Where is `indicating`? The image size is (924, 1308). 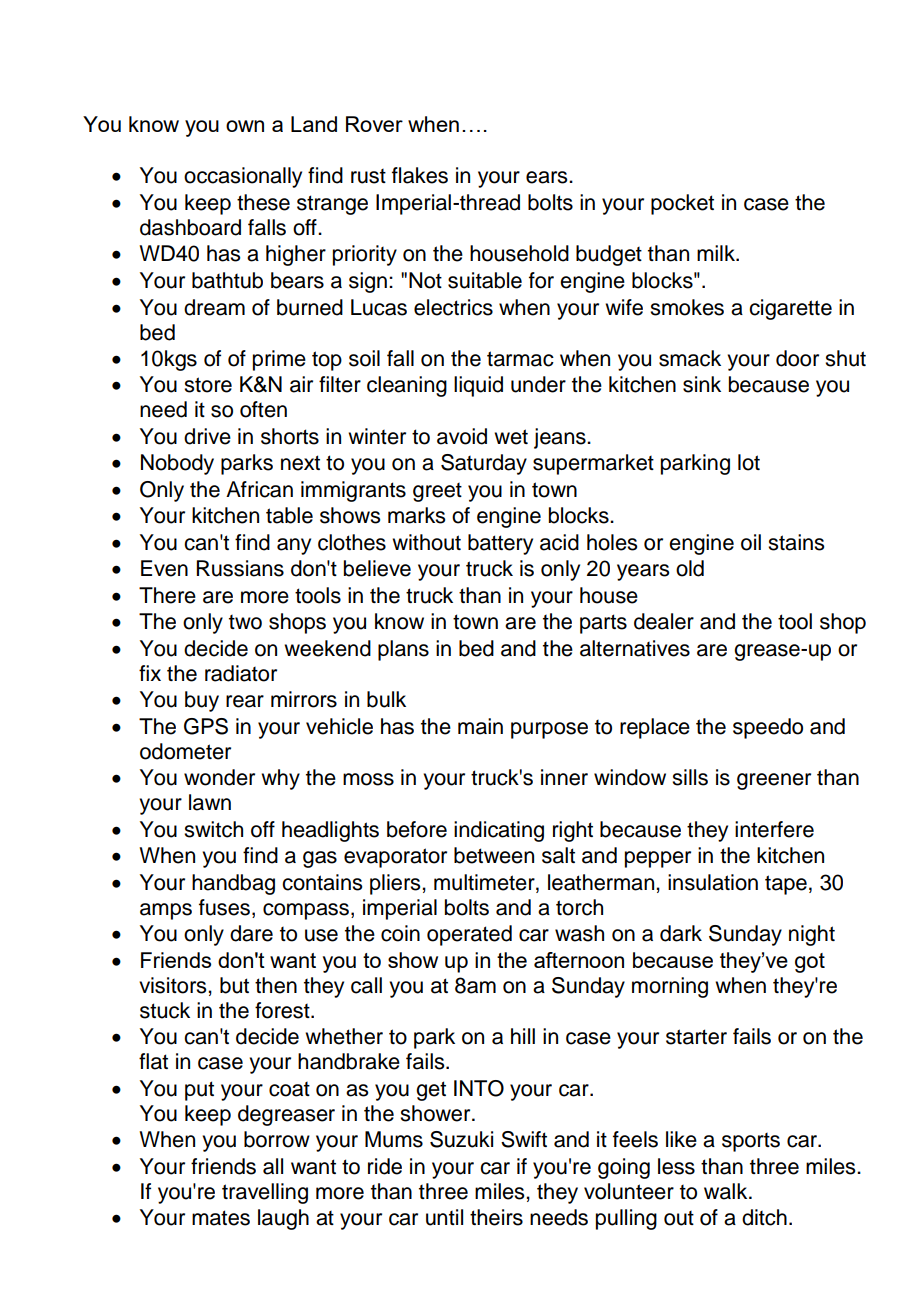 indicating is located at coordinates (499, 831).
